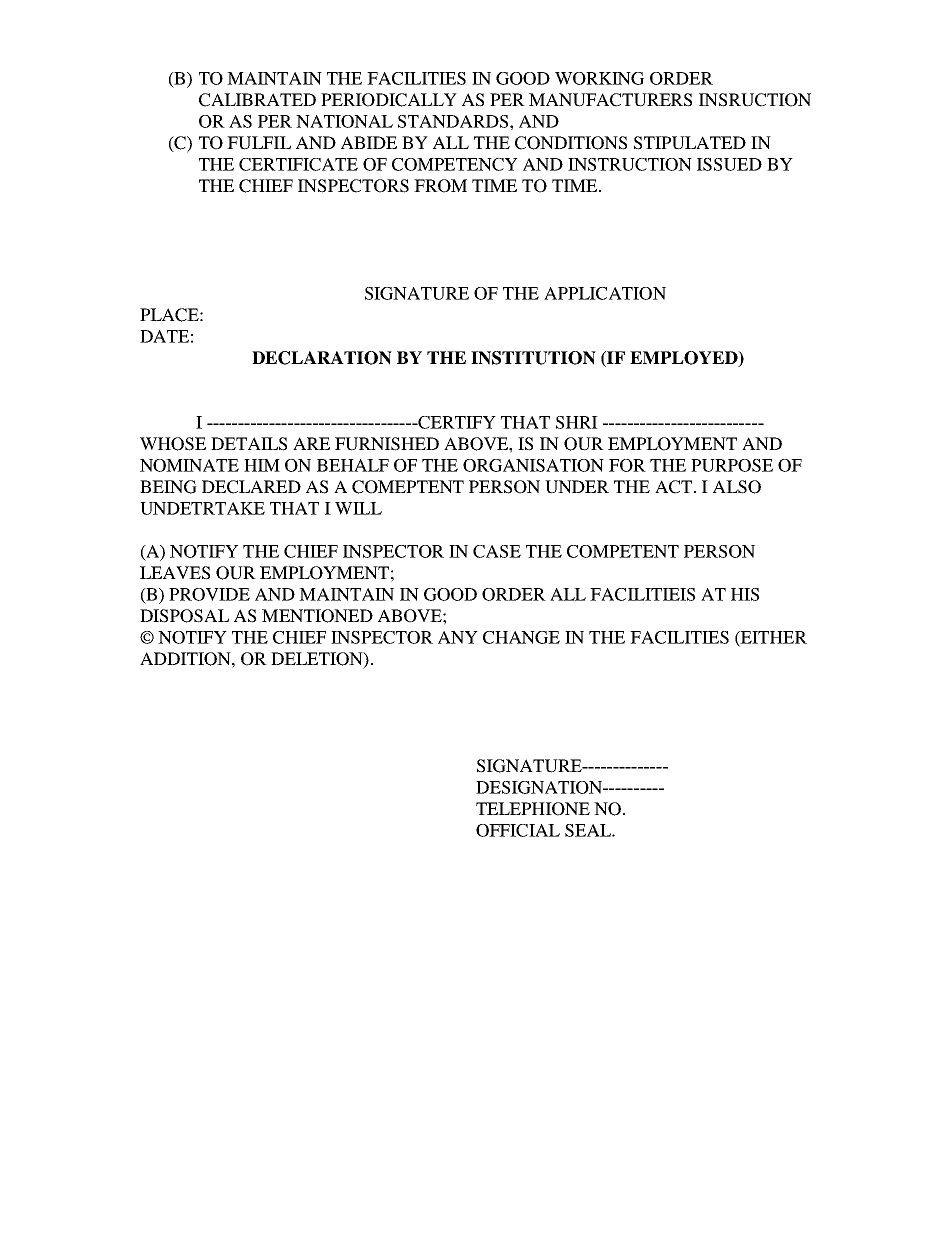  Describe the element at coordinates (184, 616) in the screenshot. I see `DISPOSAL` at that location.
